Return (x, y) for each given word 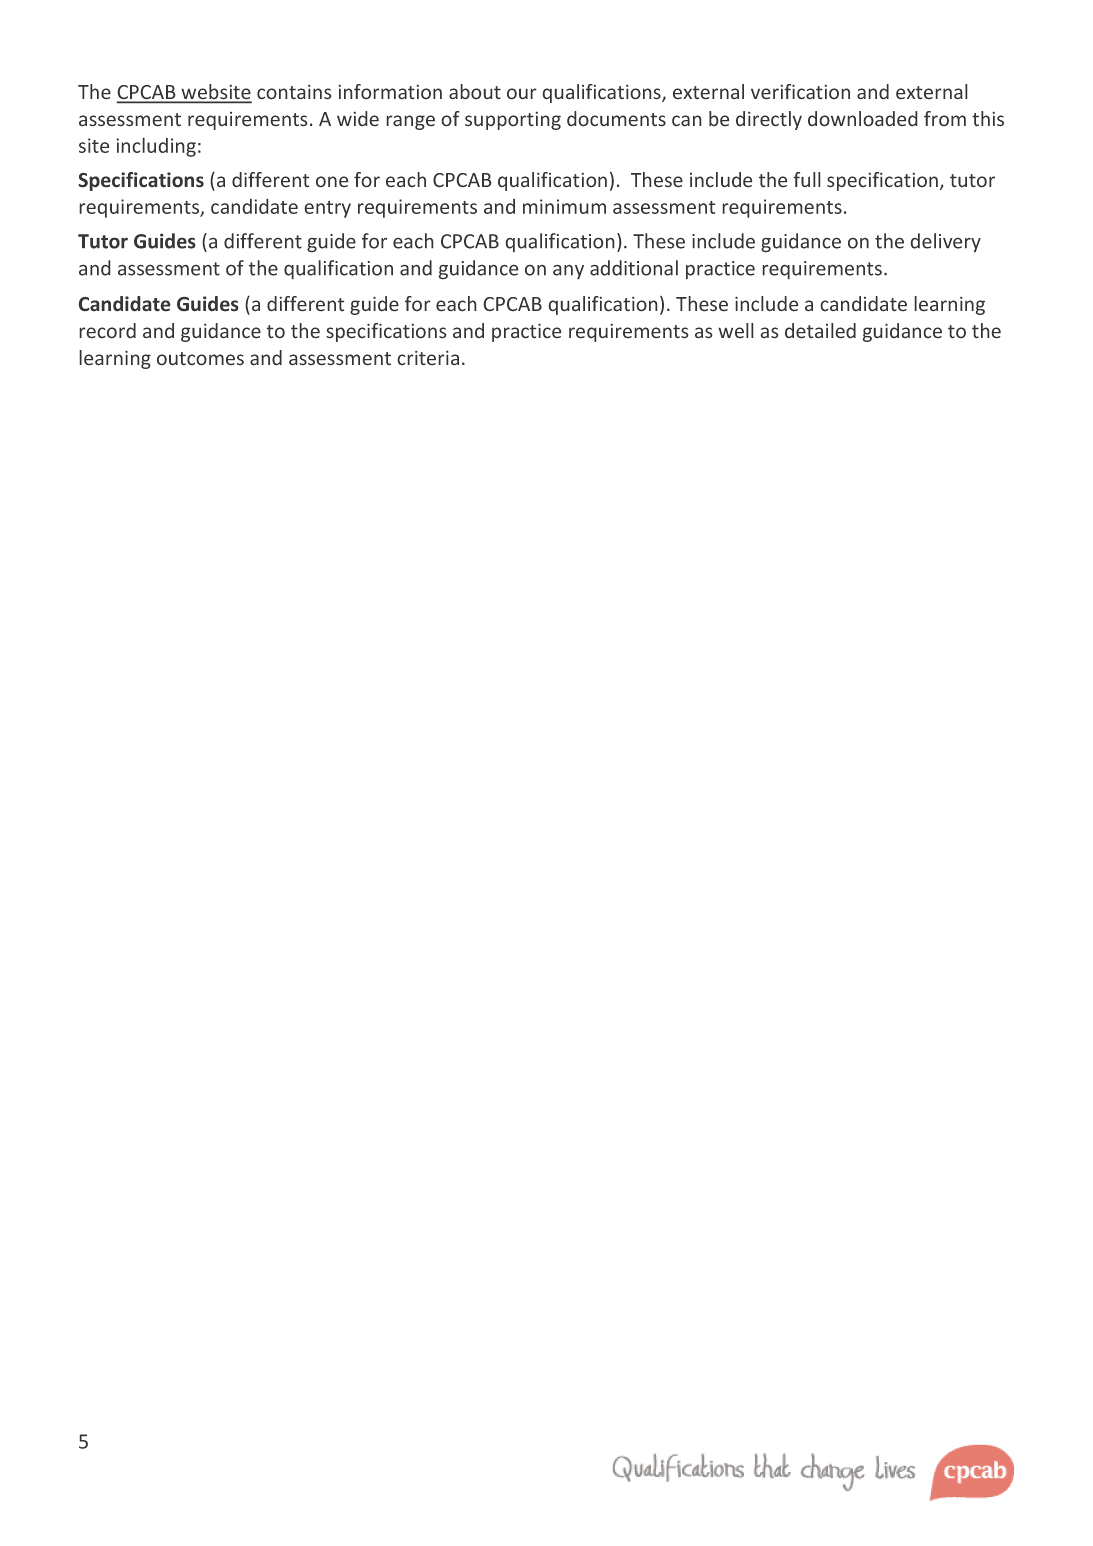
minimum (564, 206)
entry (327, 209)
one (332, 182)
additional (634, 268)
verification (800, 92)
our (522, 94)
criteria (428, 358)
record (107, 331)
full (807, 179)
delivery (945, 243)
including (156, 147)
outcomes (200, 359)
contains (294, 92)
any (568, 271)
